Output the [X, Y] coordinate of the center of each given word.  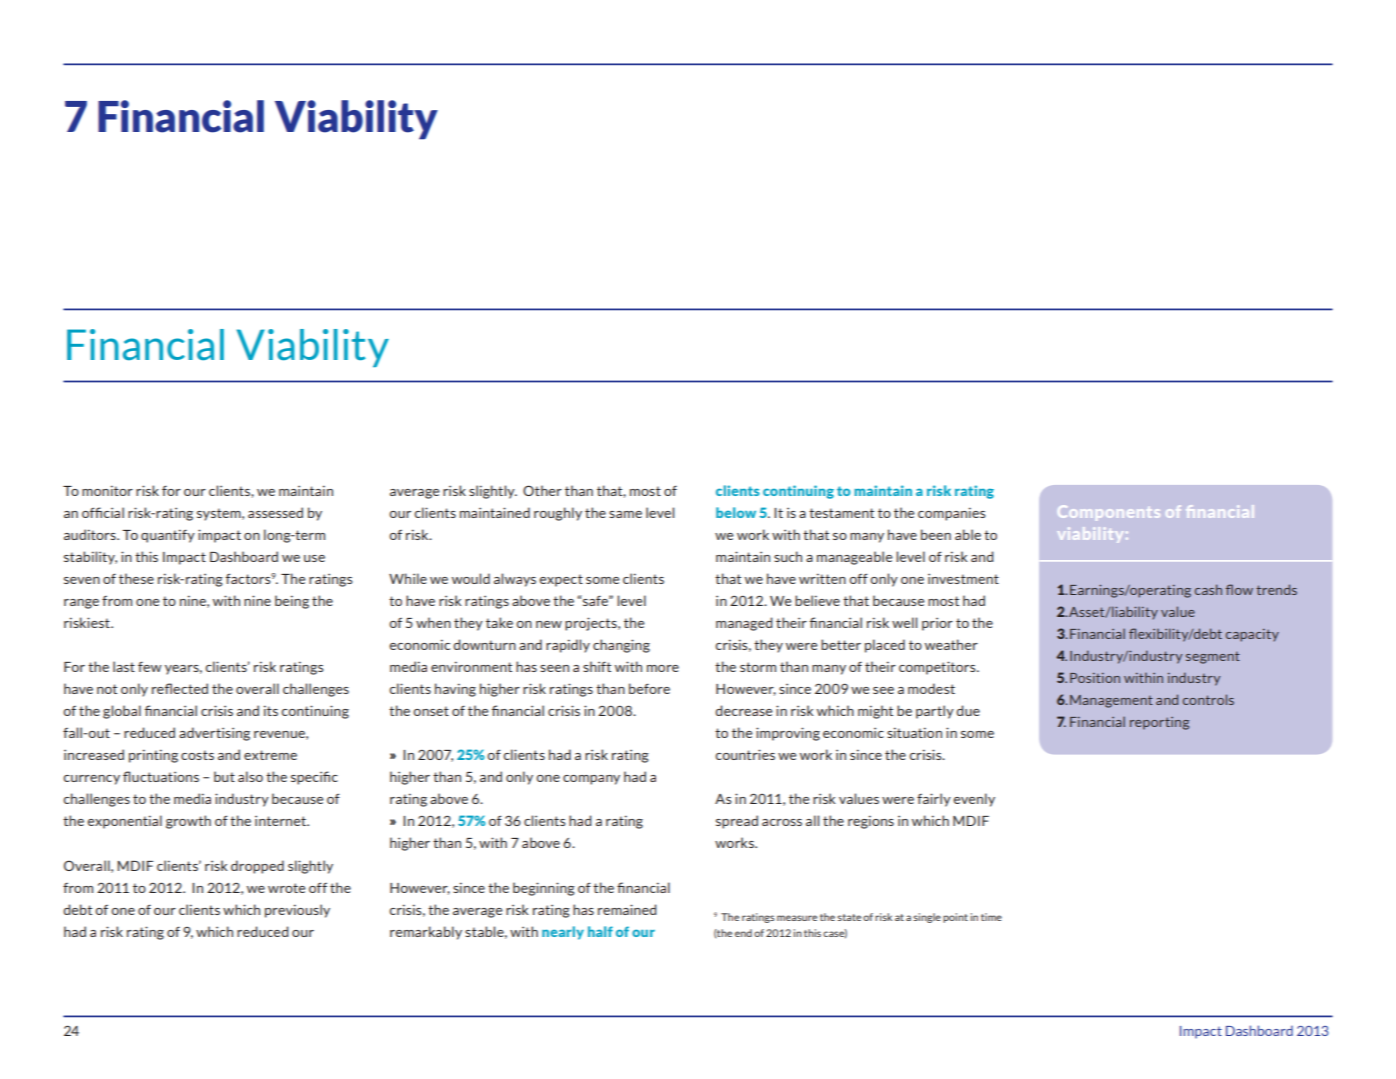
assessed [275, 512]
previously [297, 911]
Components [1108, 513]
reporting [1159, 723]
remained [627, 909]
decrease [743, 710]
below [736, 512]
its [271, 710]
